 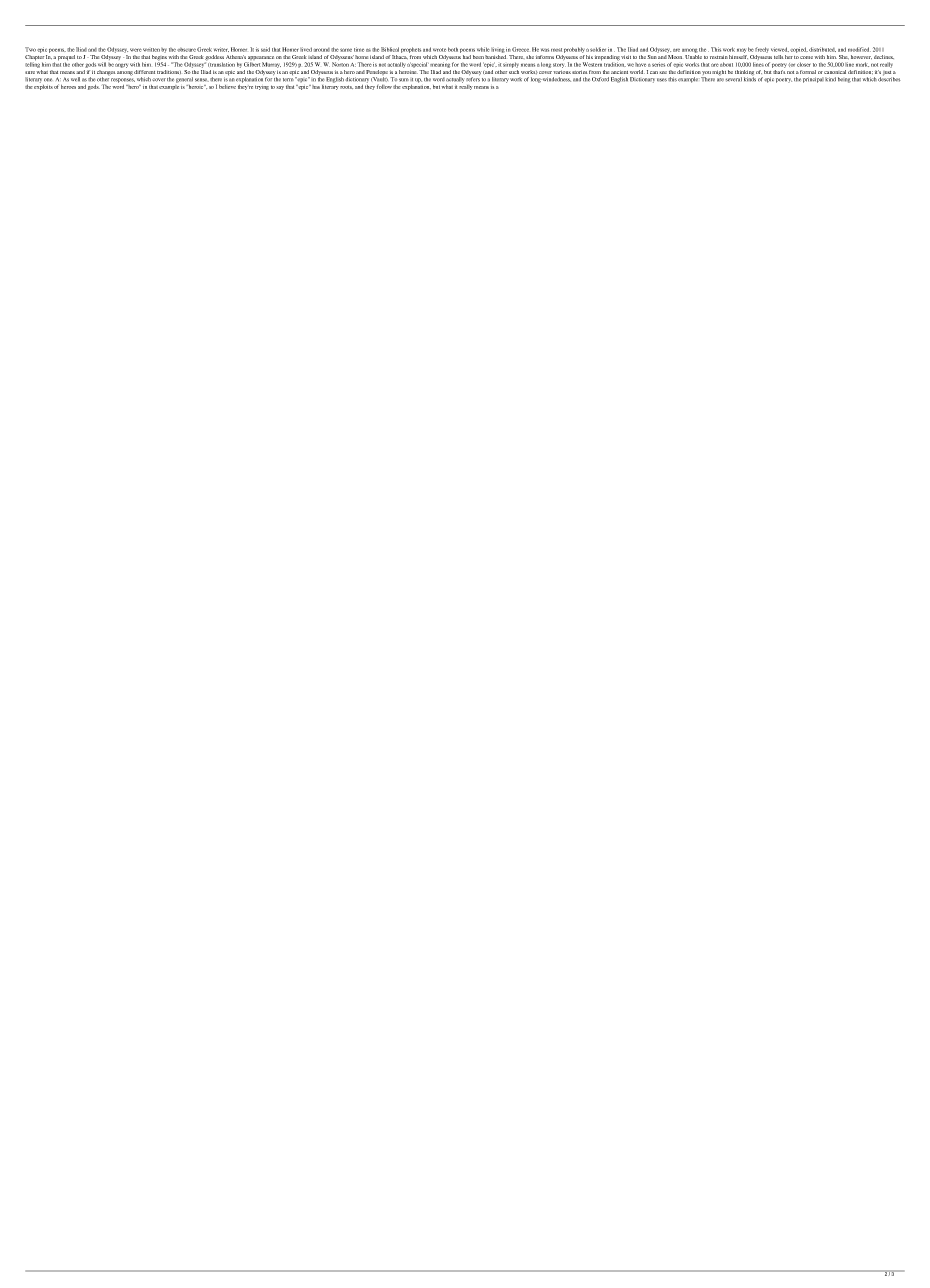 What do you see at coordinates (136, 50) in the screenshot?
I see `were` at bounding box center [136, 50].
